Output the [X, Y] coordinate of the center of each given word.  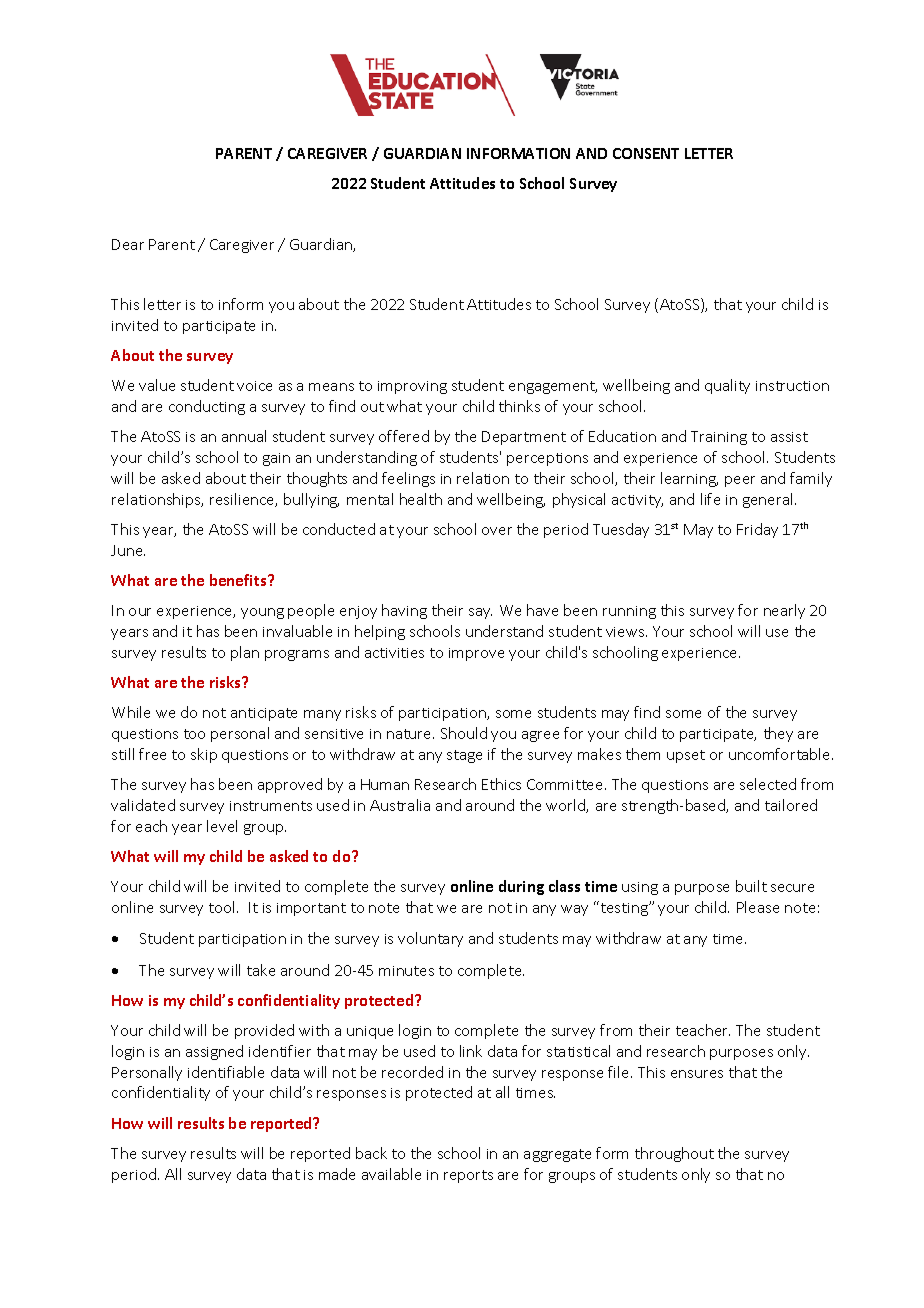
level [222, 826]
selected [768, 784]
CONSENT [646, 153]
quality [727, 386]
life [710, 499]
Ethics [501, 784]
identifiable [226, 1072]
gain [276, 459]
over [497, 531]
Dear [128, 244]
